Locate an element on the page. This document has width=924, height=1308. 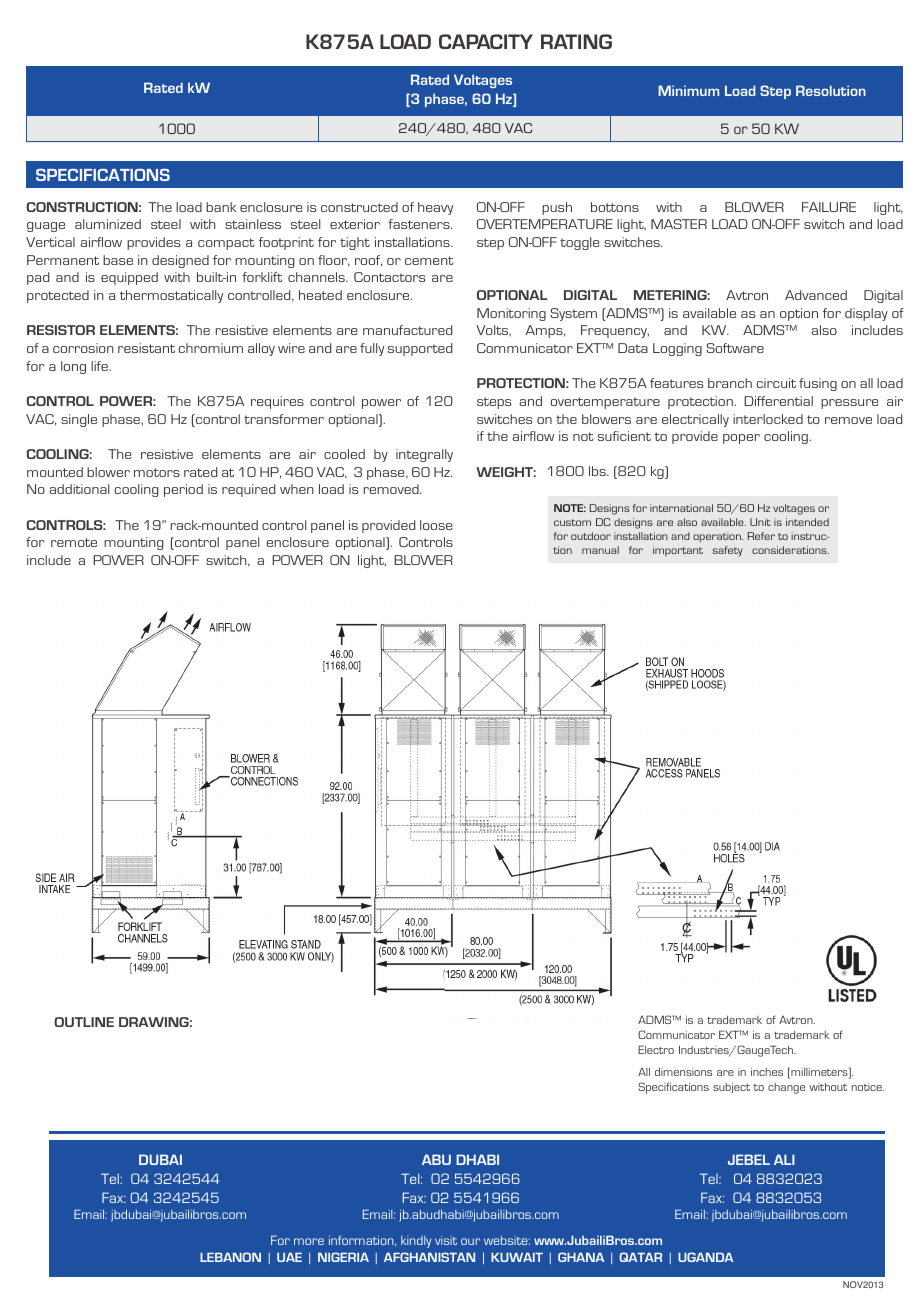
Minimum is located at coordinates (688, 90).
